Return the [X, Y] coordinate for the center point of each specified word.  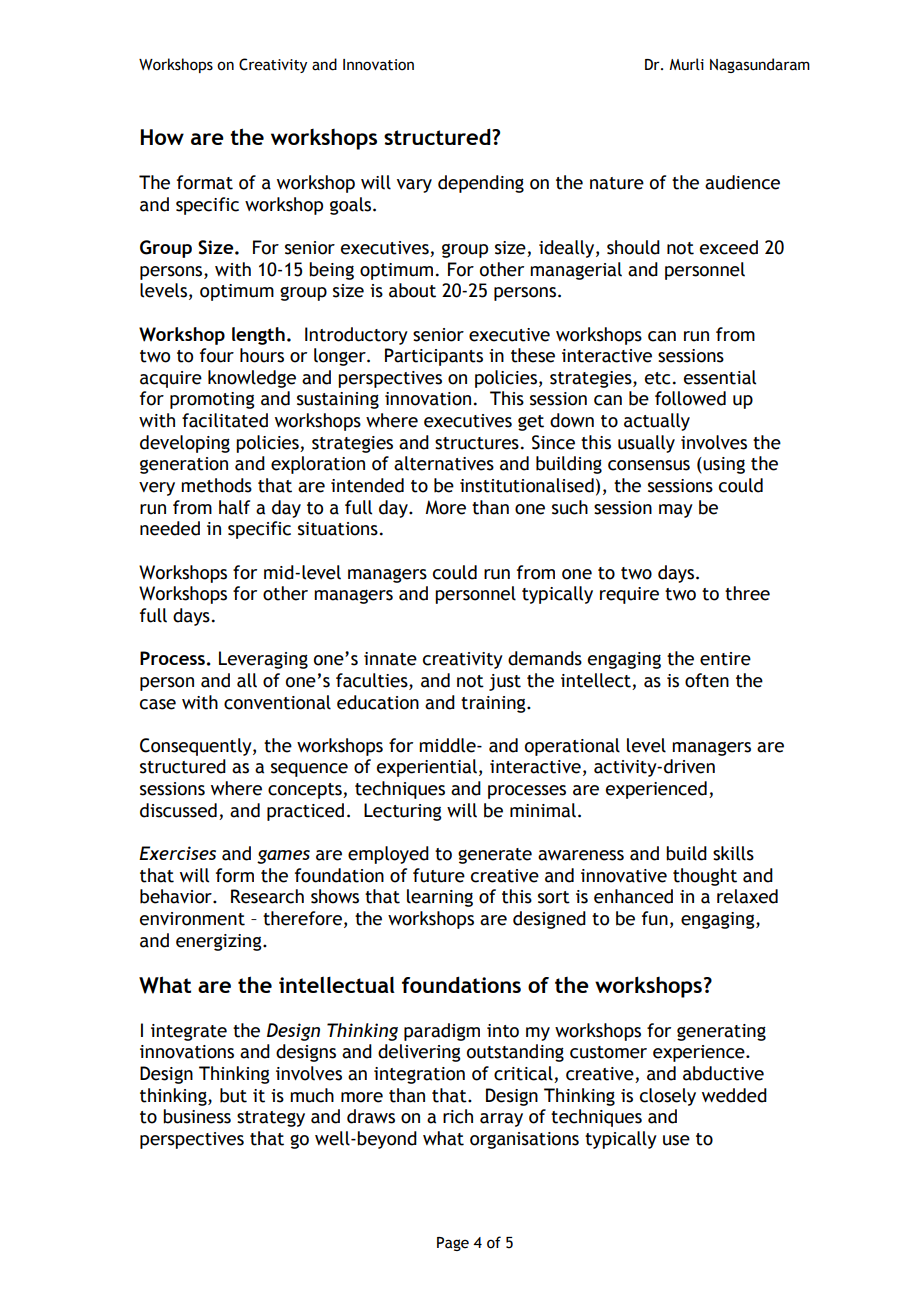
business [197, 1116]
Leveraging [263, 660]
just [505, 682]
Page [453, 1244]
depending [481, 184]
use [676, 1140]
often [707, 680]
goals [352, 206]
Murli [686, 64]
